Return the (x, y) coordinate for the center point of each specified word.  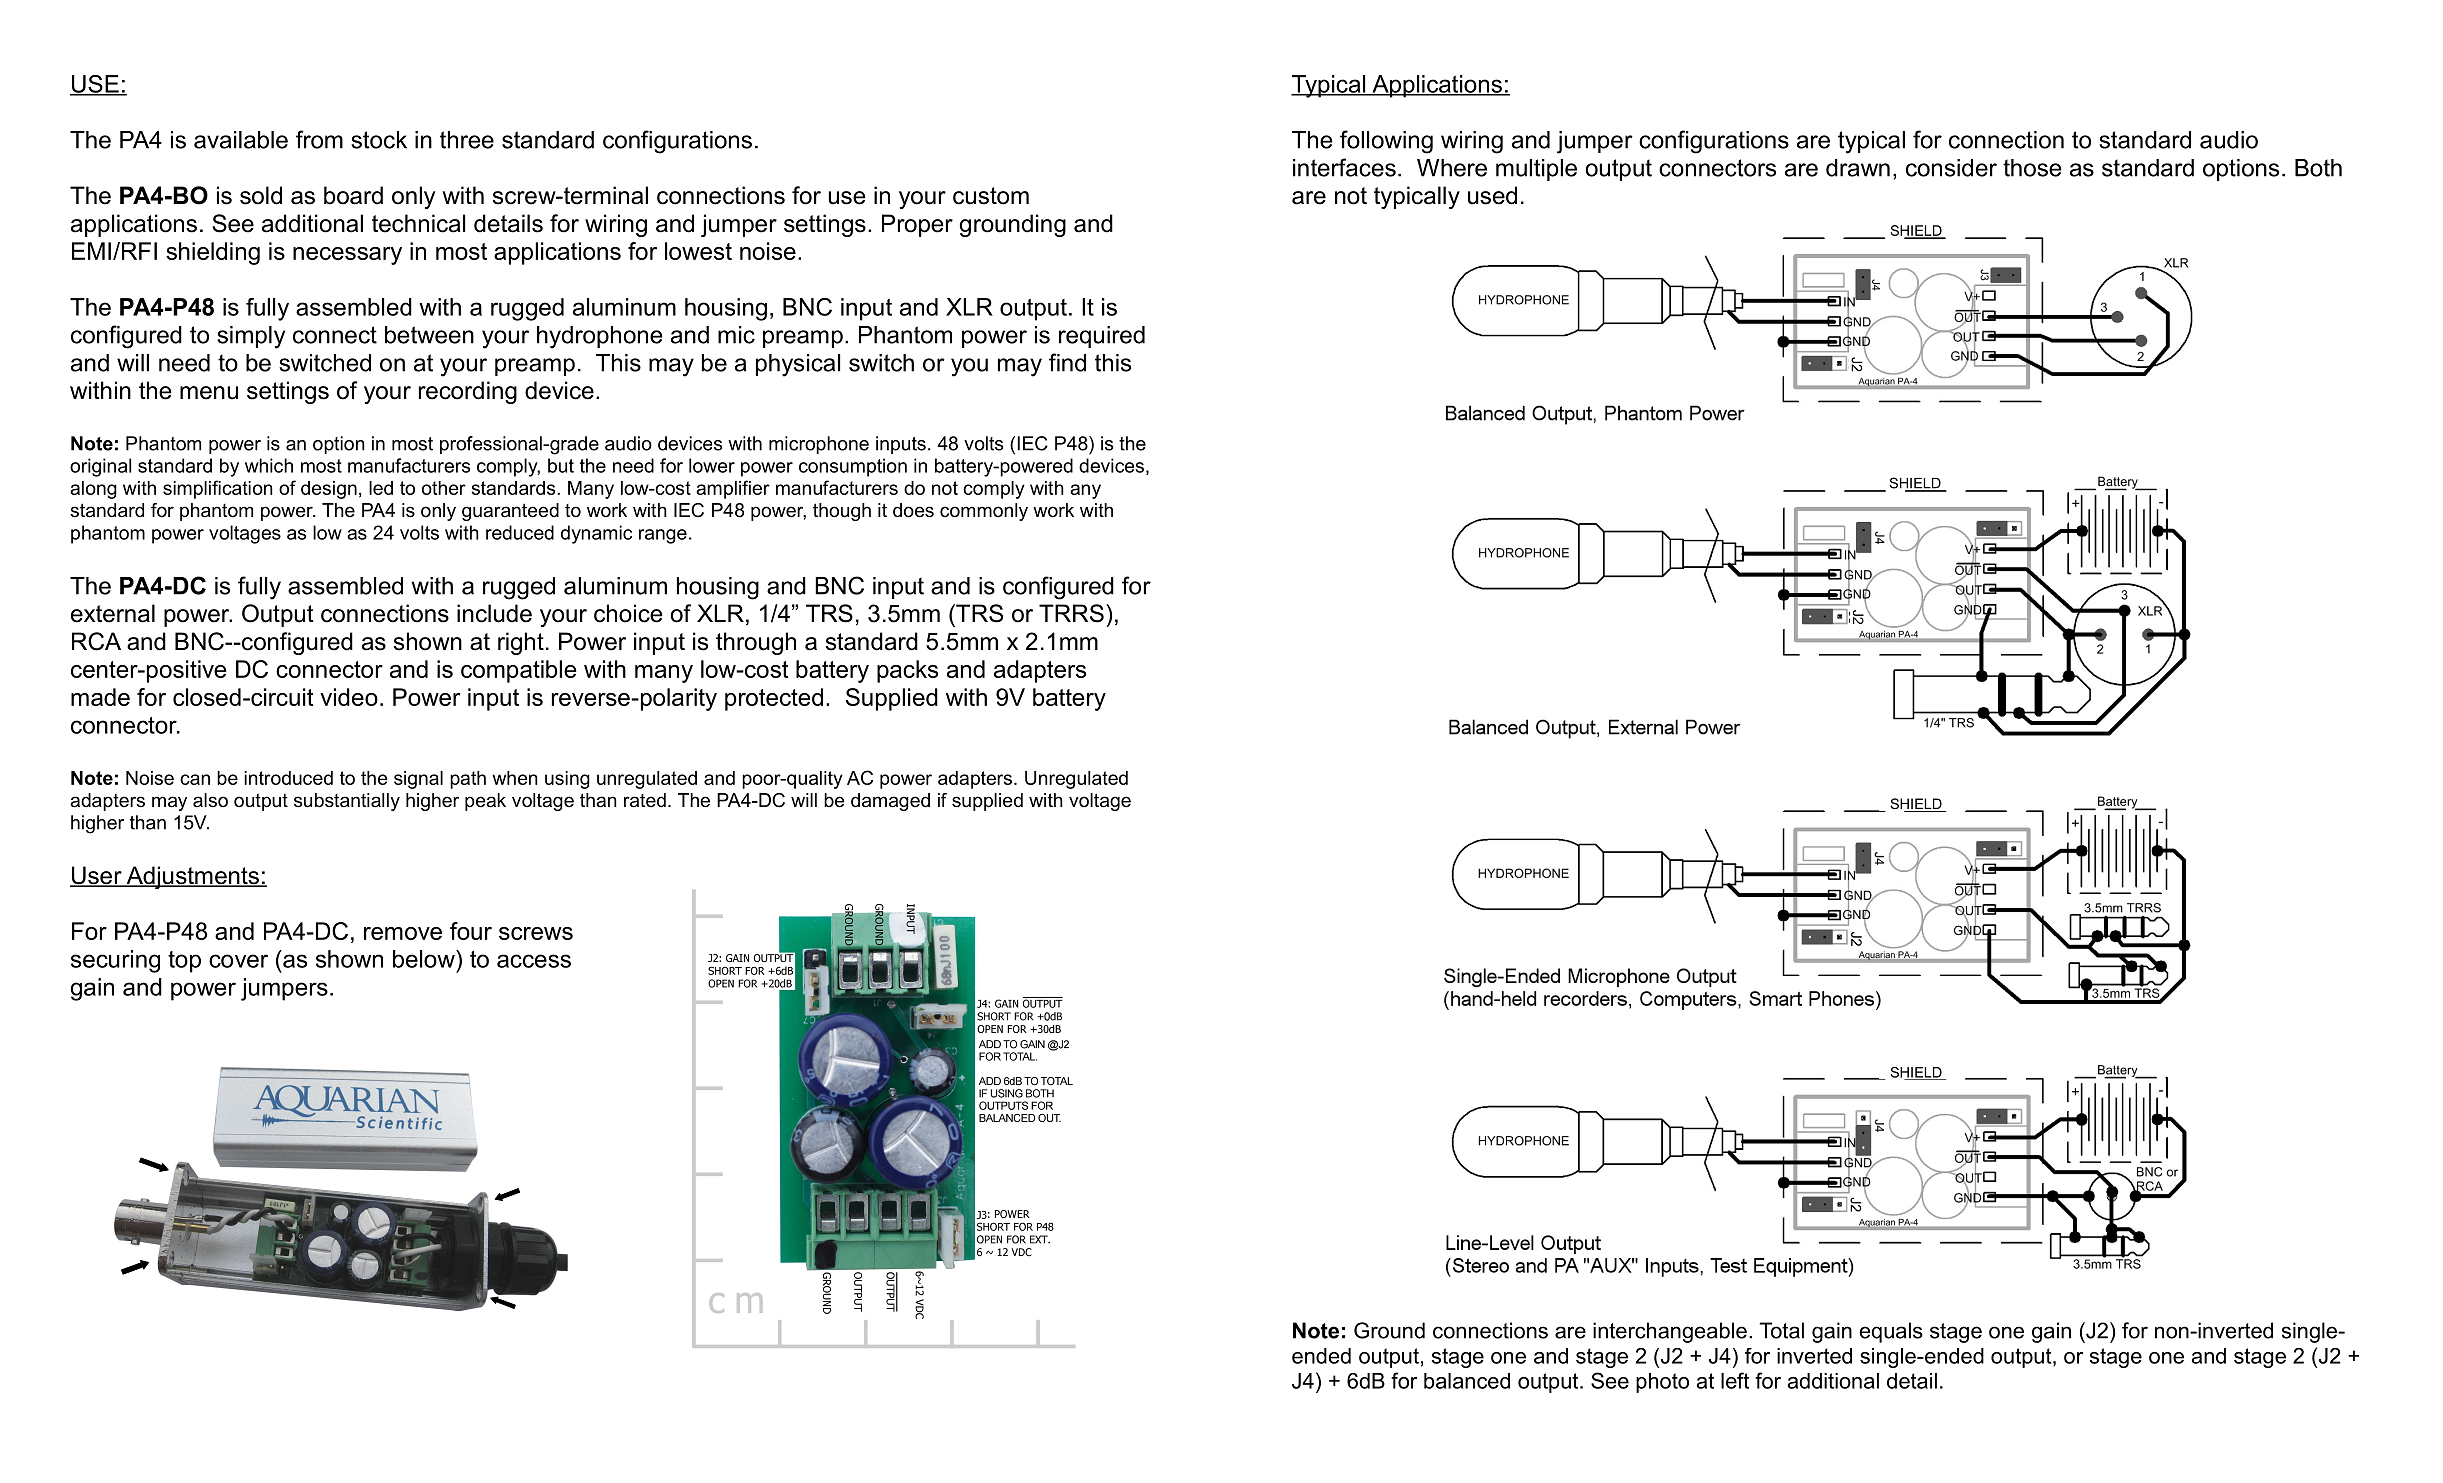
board (353, 195)
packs (907, 671)
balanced (1467, 1381)
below (425, 959)
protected (774, 699)
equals (1891, 1332)
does (913, 510)
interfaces (1344, 167)
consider (1951, 168)
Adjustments (192, 877)
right (521, 643)
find (1067, 362)
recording (468, 392)
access (534, 961)
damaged (890, 802)
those (2032, 168)
